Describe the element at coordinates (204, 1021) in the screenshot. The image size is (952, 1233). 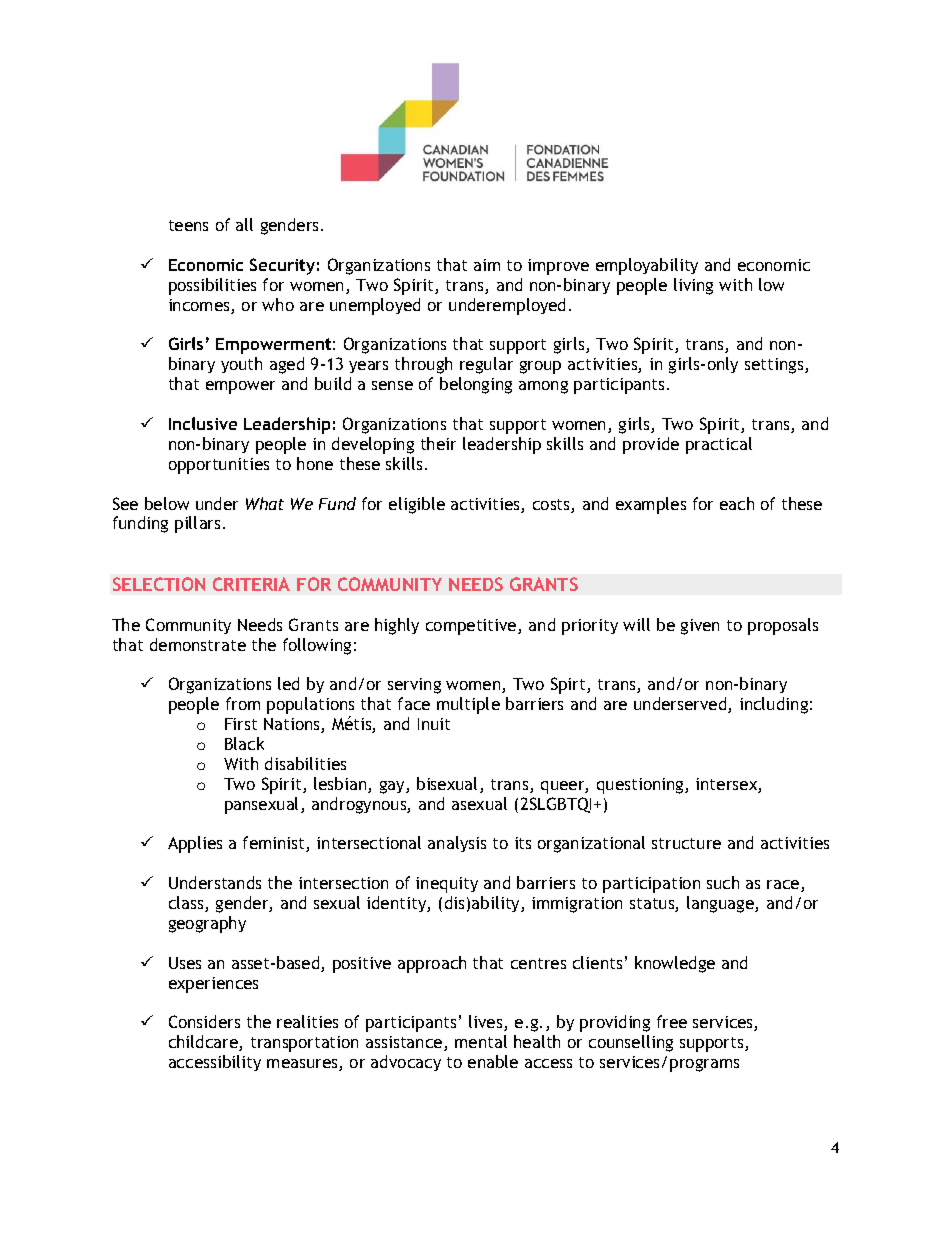
I see `Considers` at that location.
